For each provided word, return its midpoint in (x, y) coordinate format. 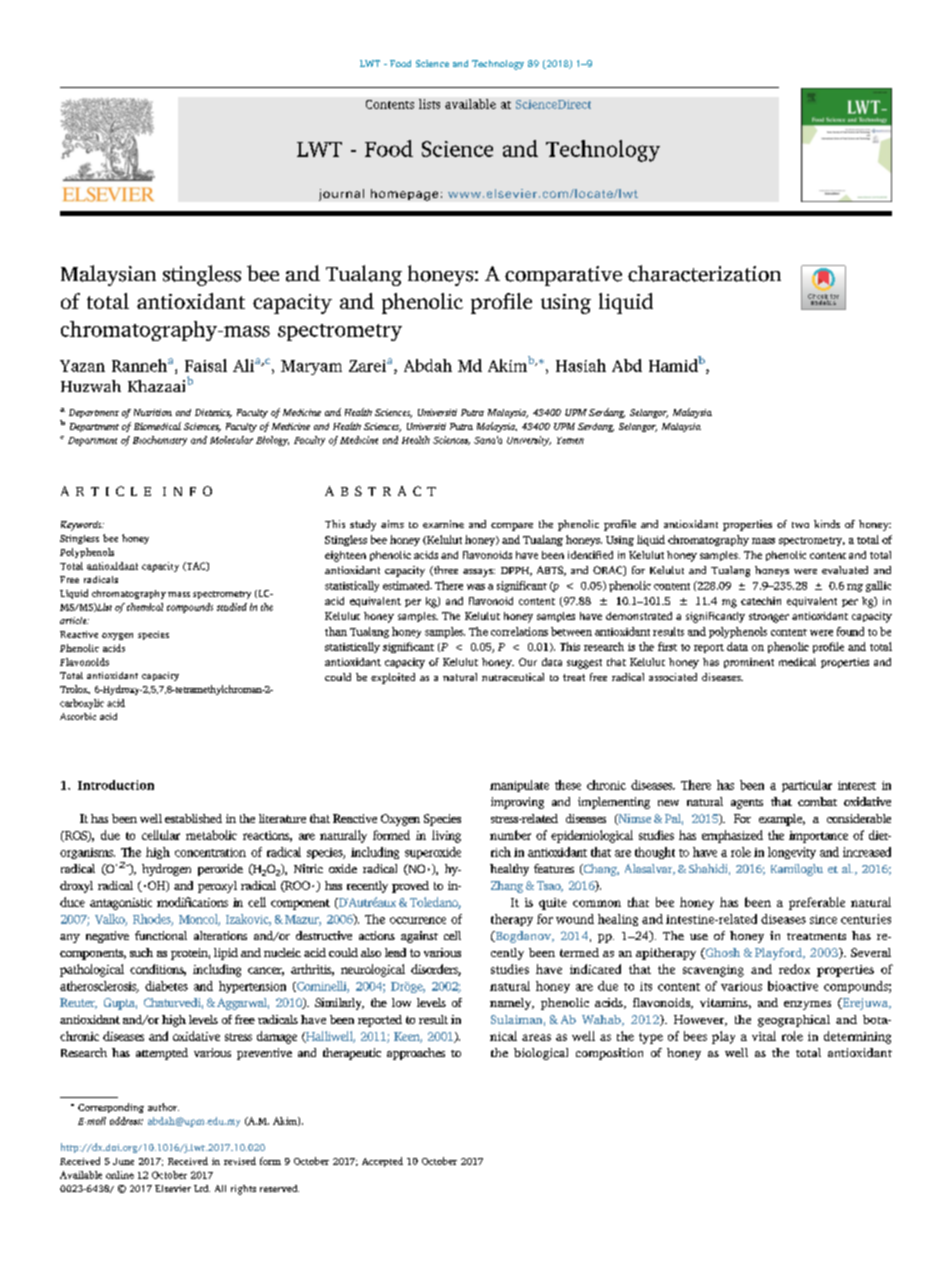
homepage (404, 195)
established (193, 818)
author (163, 1107)
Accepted (382, 1162)
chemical (145, 607)
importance (818, 837)
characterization (704, 273)
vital (764, 1036)
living (446, 836)
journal (341, 195)
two (800, 525)
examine (443, 524)
